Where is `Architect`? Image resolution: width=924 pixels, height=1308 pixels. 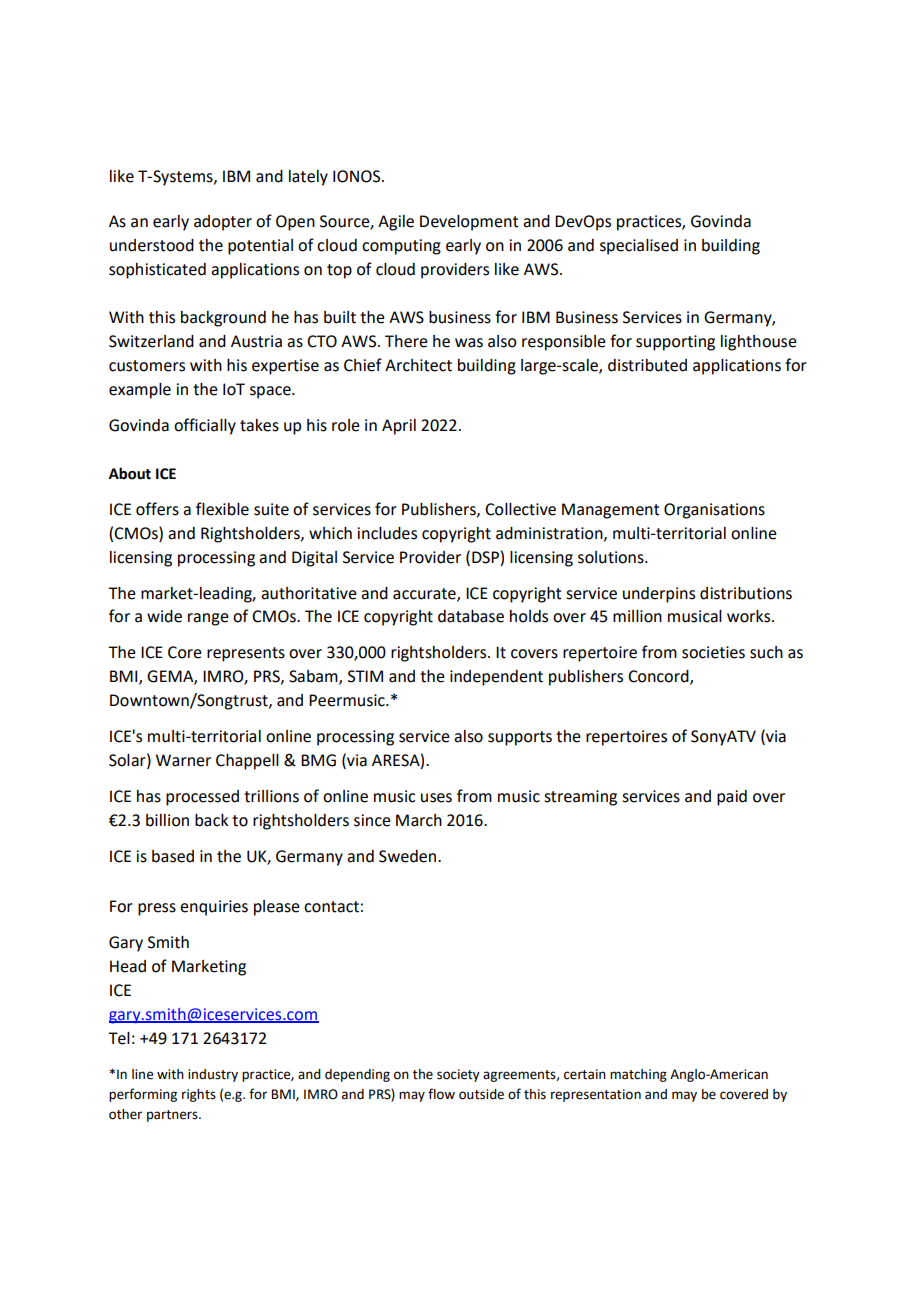 Architect is located at coordinates (418, 365).
